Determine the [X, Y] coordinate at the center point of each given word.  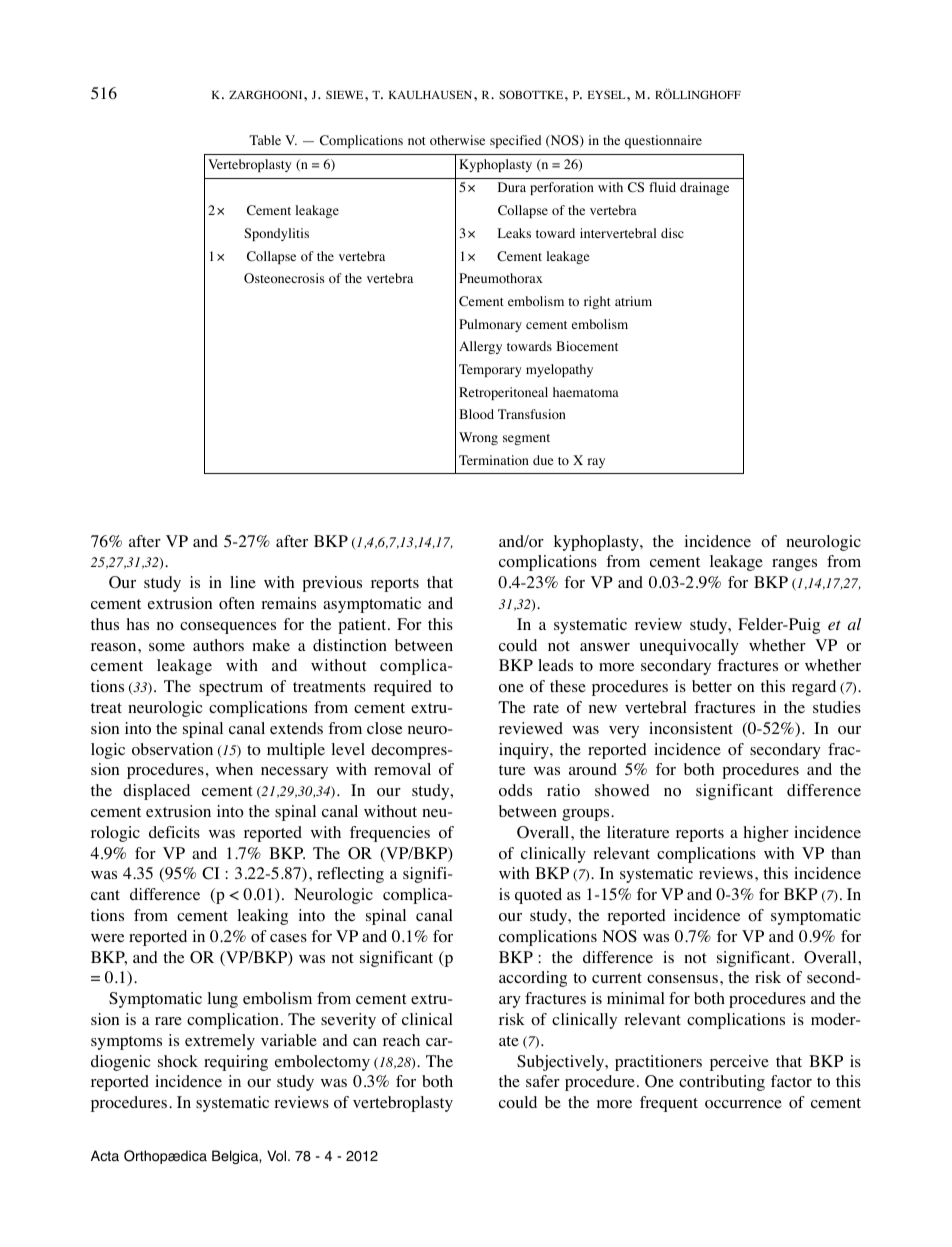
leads [555, 665]
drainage [704, 188]
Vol [278, 1156]
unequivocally [689, 647]
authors [218, 645]
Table [265, 140]
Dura [512, 187]
